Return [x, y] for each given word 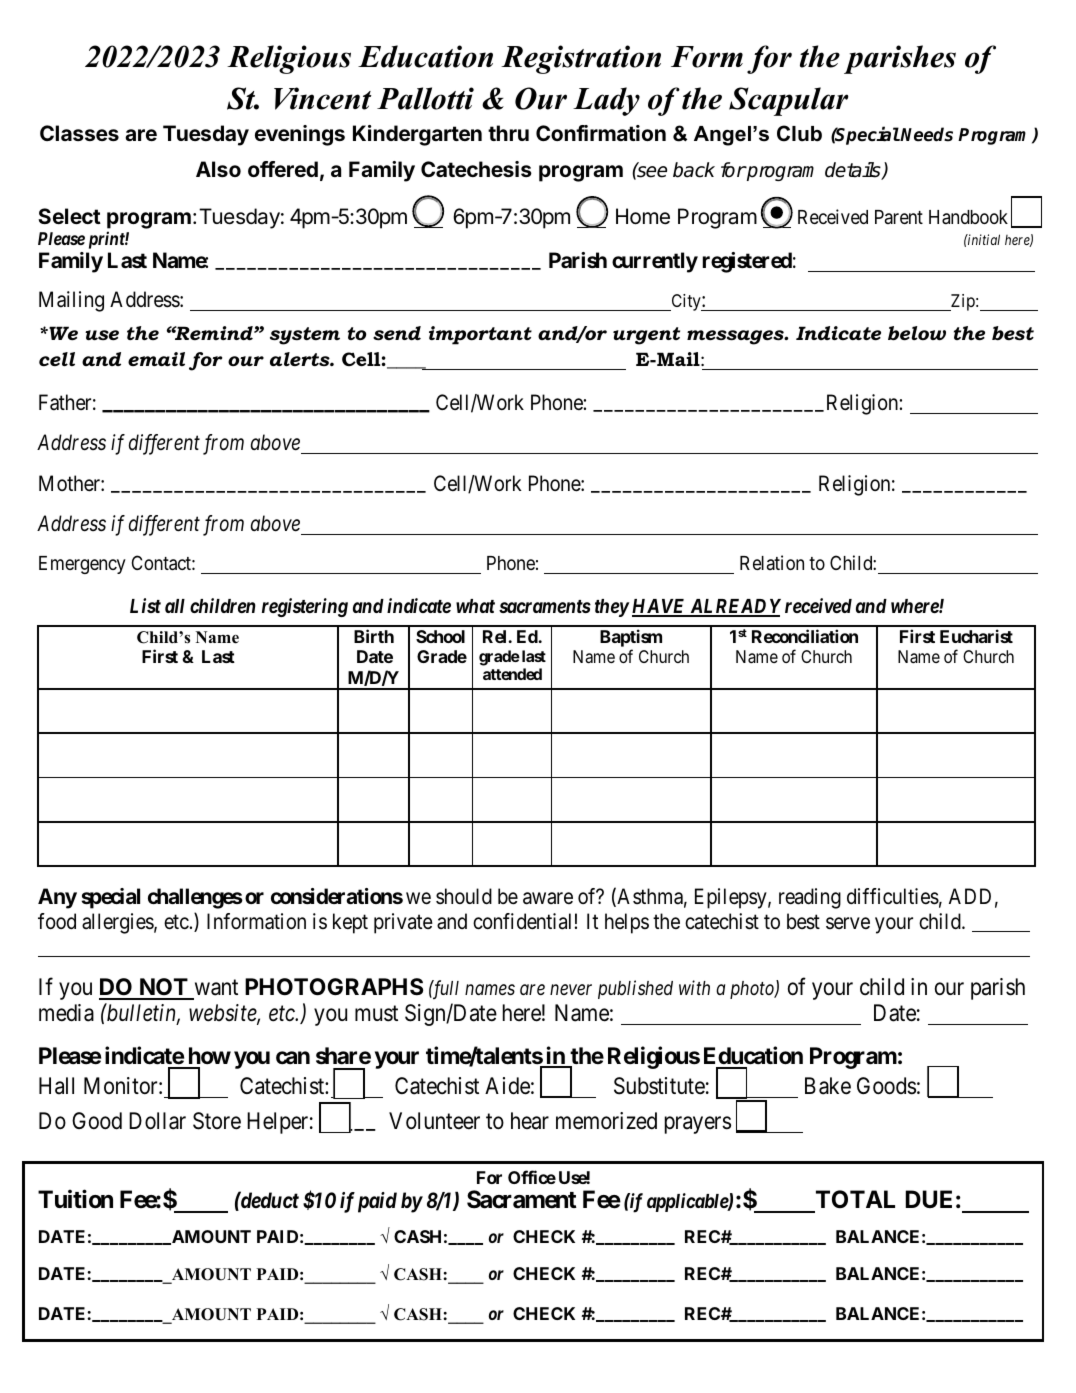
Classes [79, 133]
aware [548, 899]
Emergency [82, 565]
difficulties [893, 896]
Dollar [157, 1121]
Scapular [789, 101]
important [480, 335]
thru [508, 133]
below [917, 333]
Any [57, 898]
